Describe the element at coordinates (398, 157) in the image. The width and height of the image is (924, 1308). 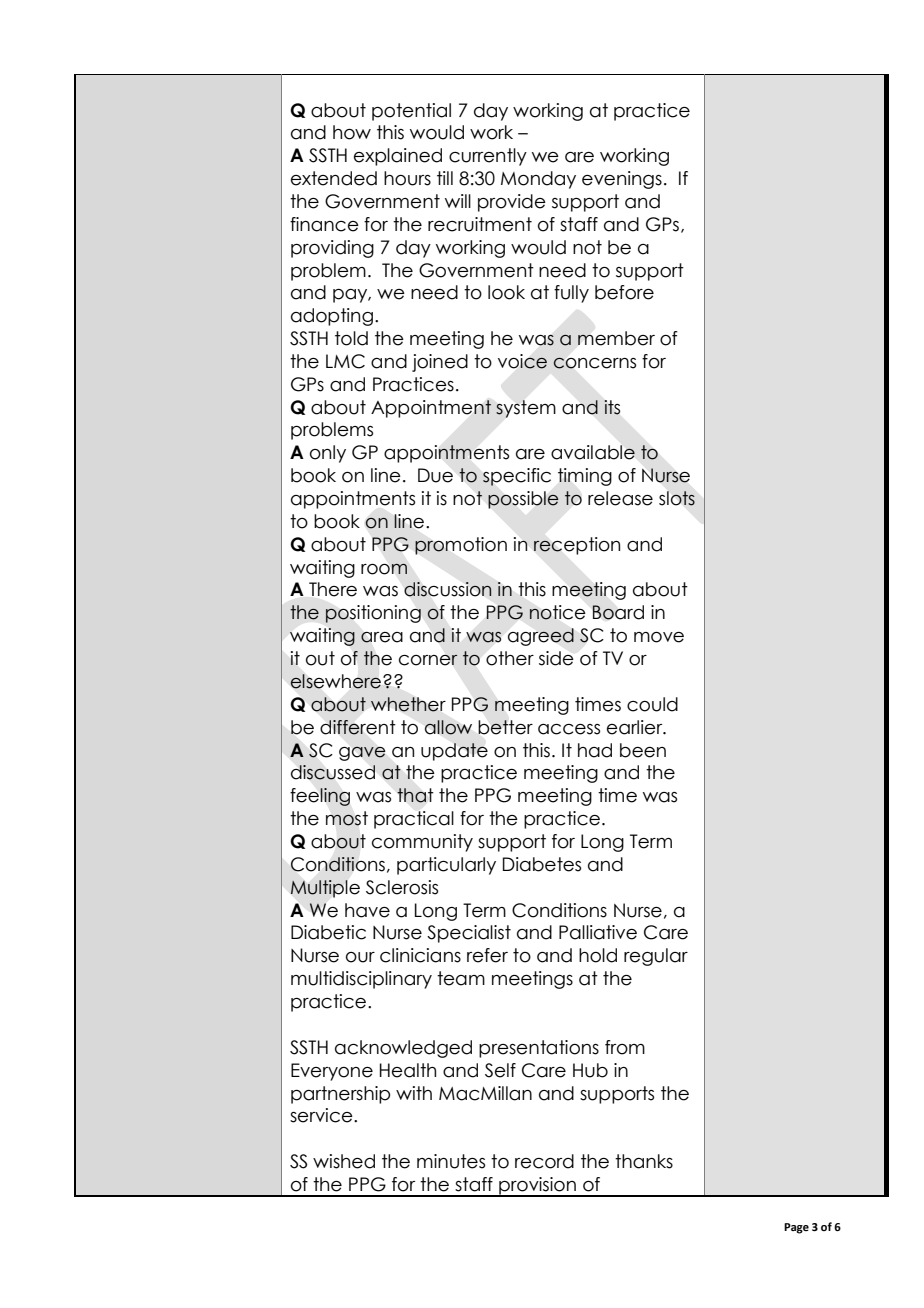
I see `explained` at that location.
